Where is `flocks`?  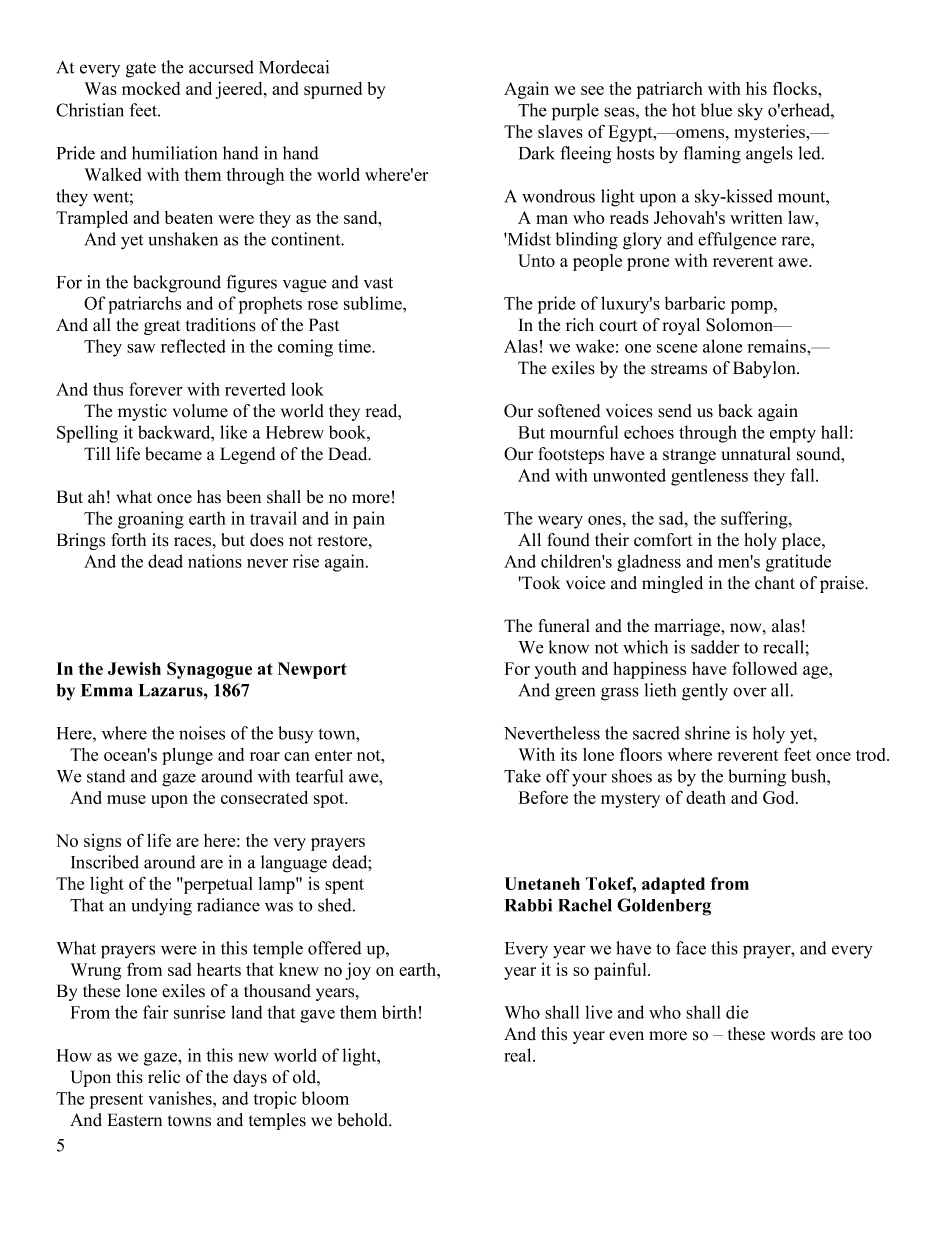
flocks is located at coordinates (796, 88).
